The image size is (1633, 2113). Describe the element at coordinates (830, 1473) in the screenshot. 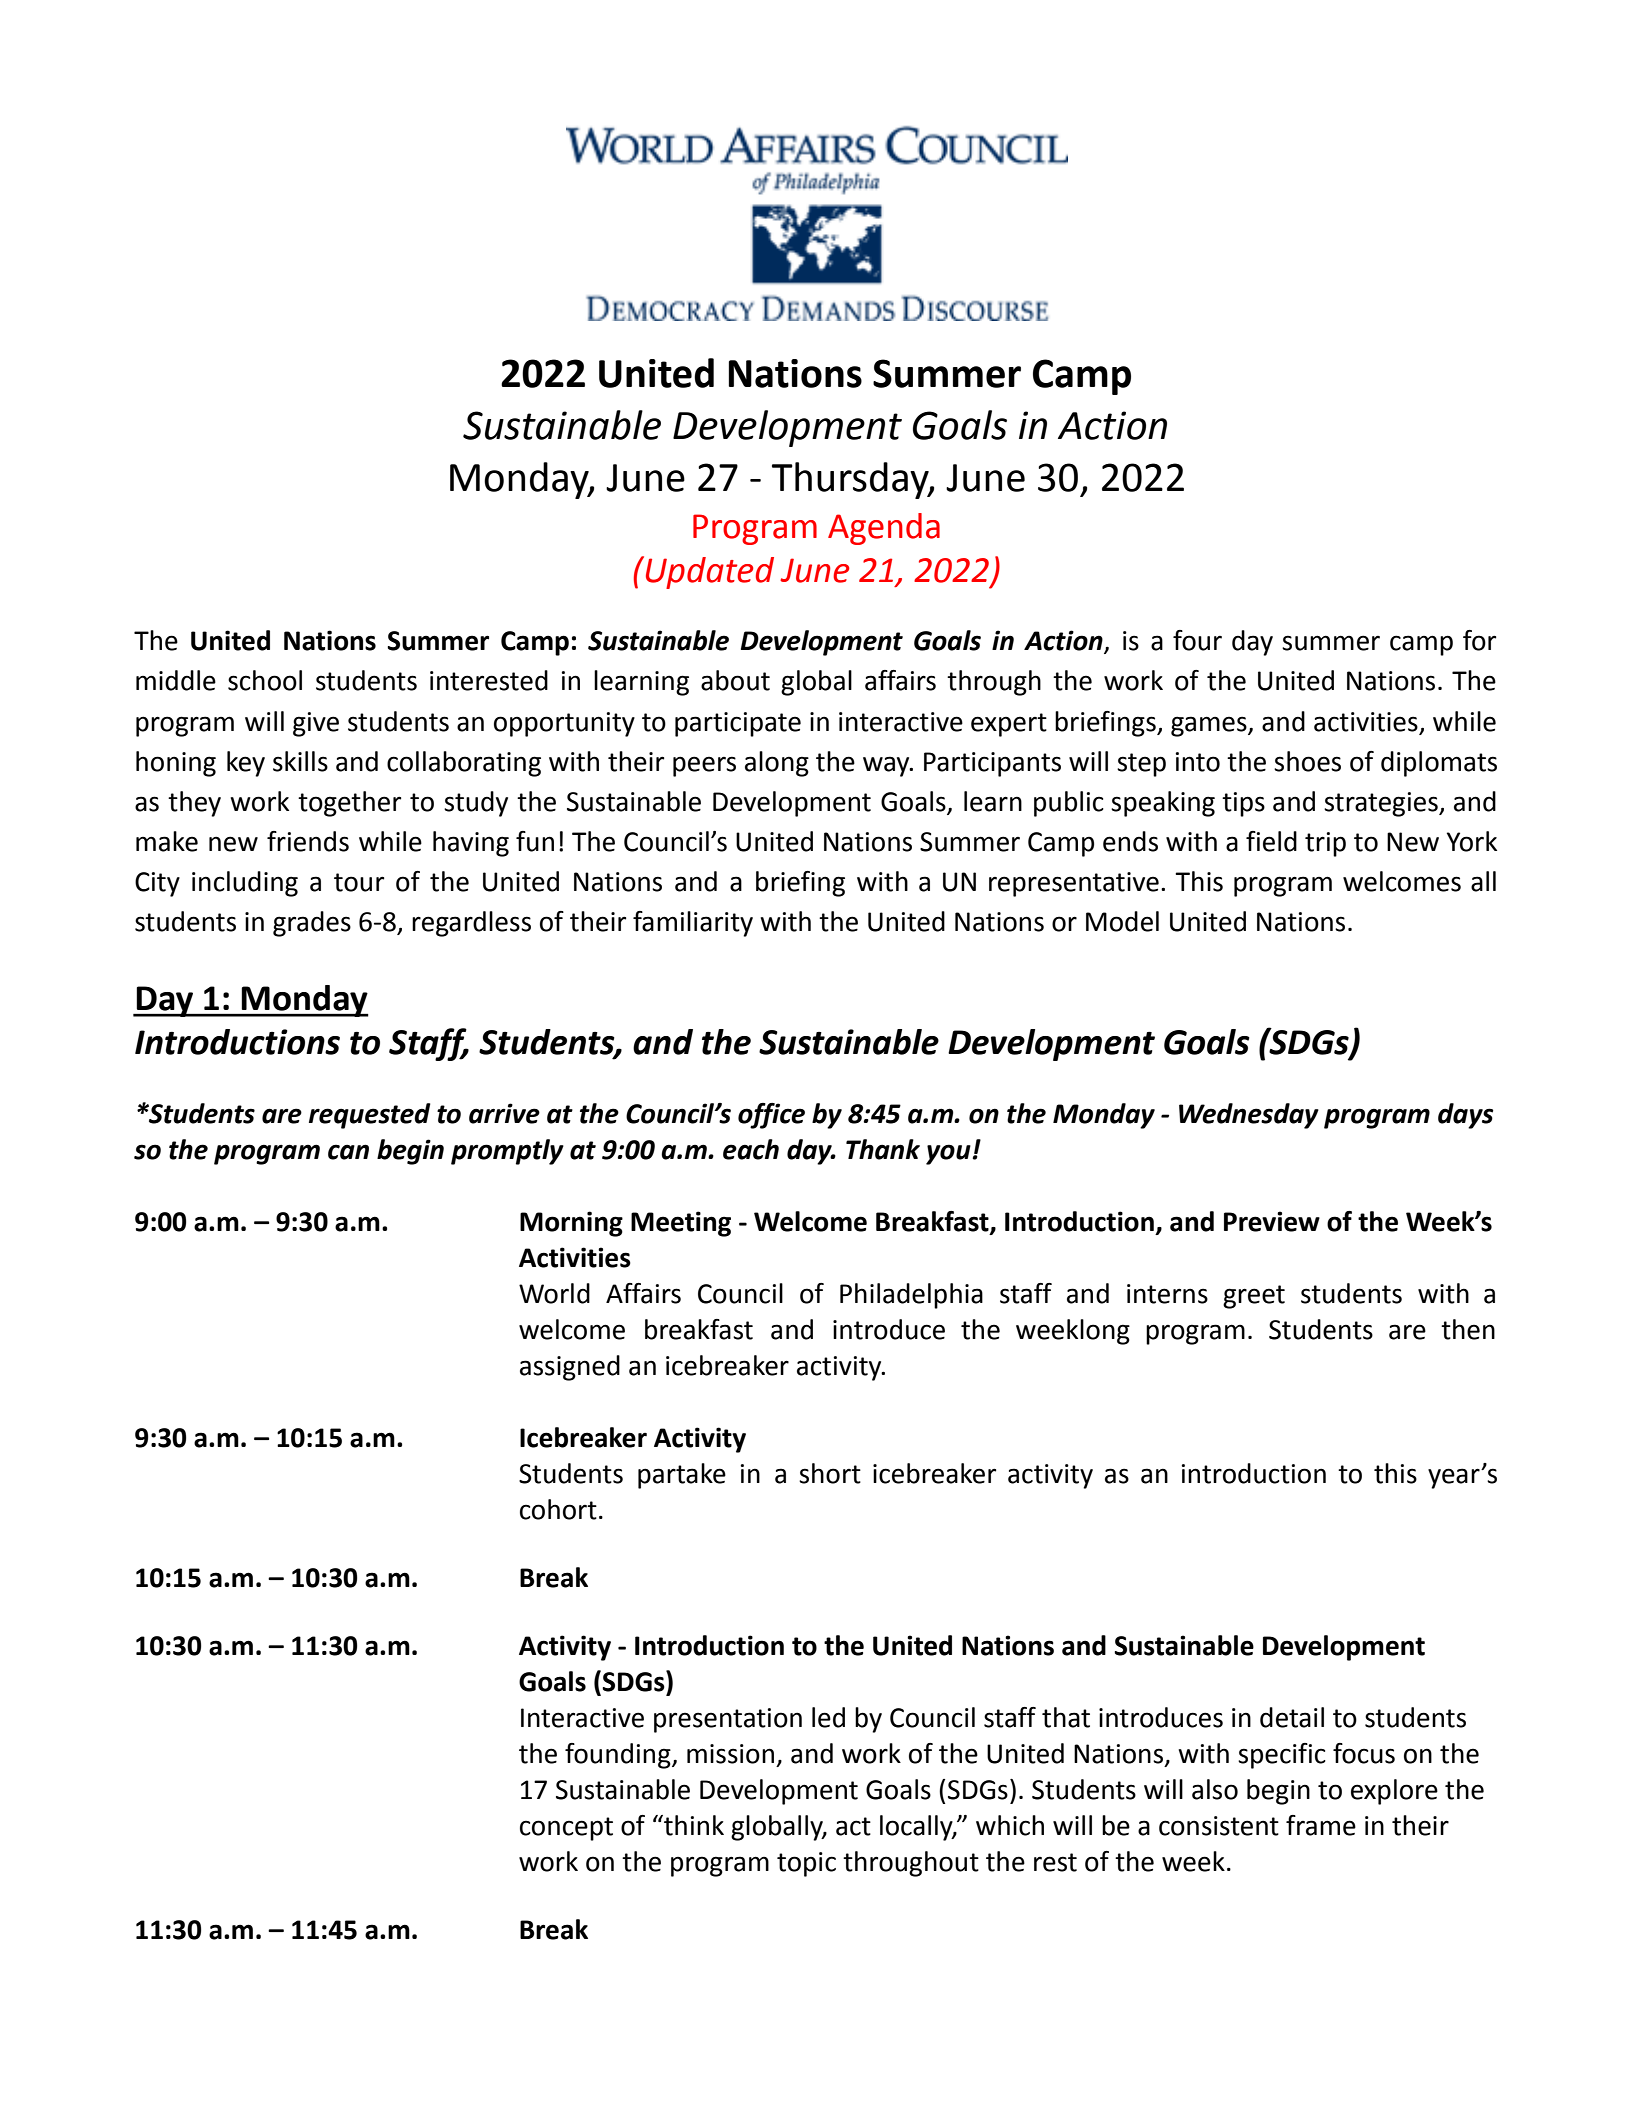

I see `short` at that location.
